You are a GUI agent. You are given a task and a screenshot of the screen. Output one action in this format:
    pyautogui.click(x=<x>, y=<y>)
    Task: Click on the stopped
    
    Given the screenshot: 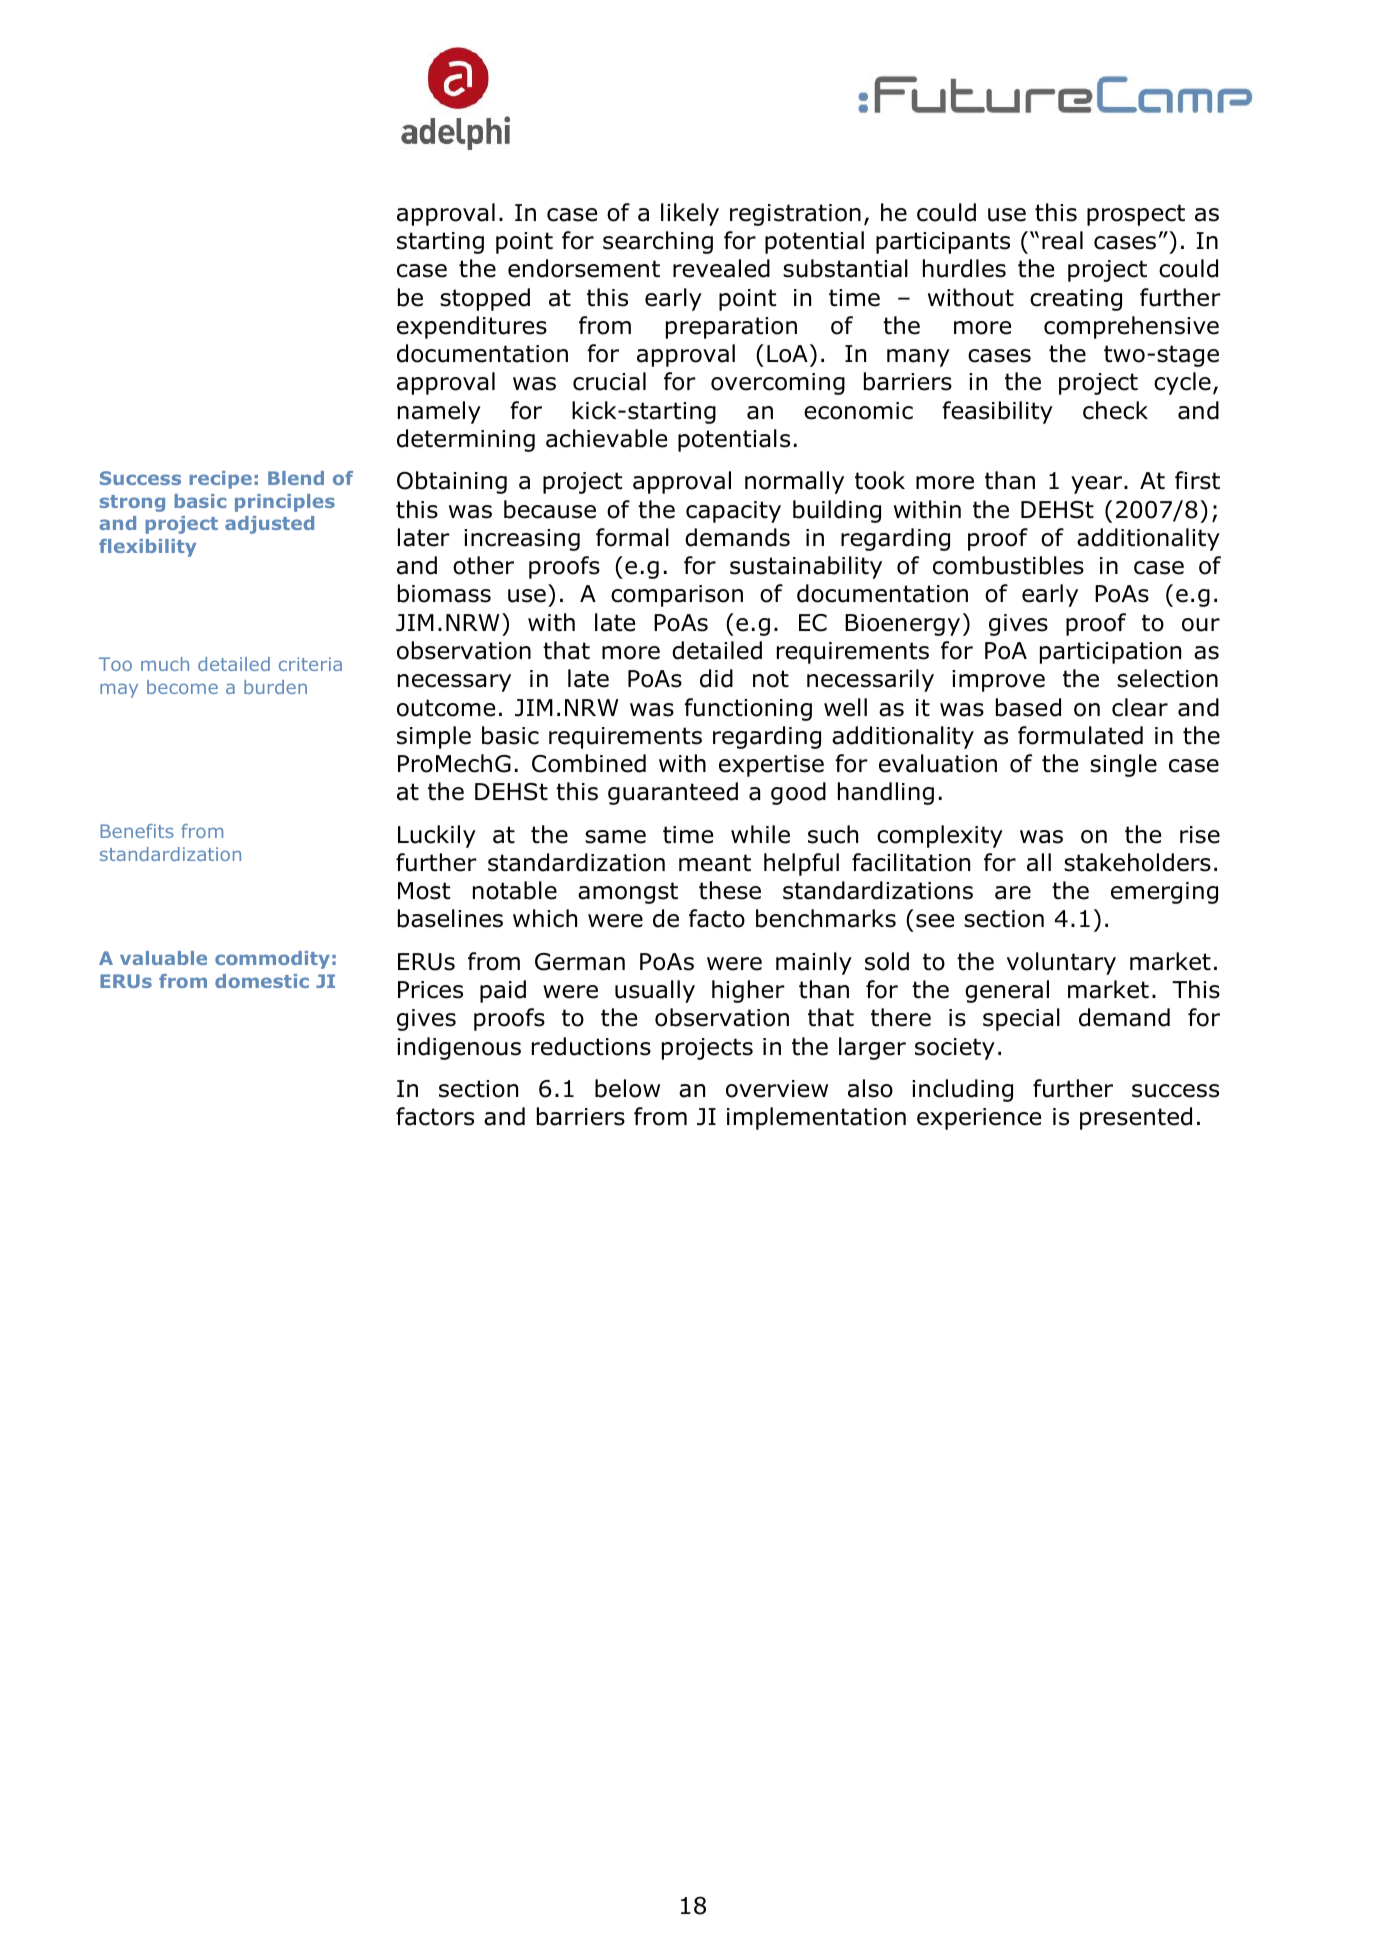 What is the action you would take?
    pyautogui.click(x=485, y=299)
